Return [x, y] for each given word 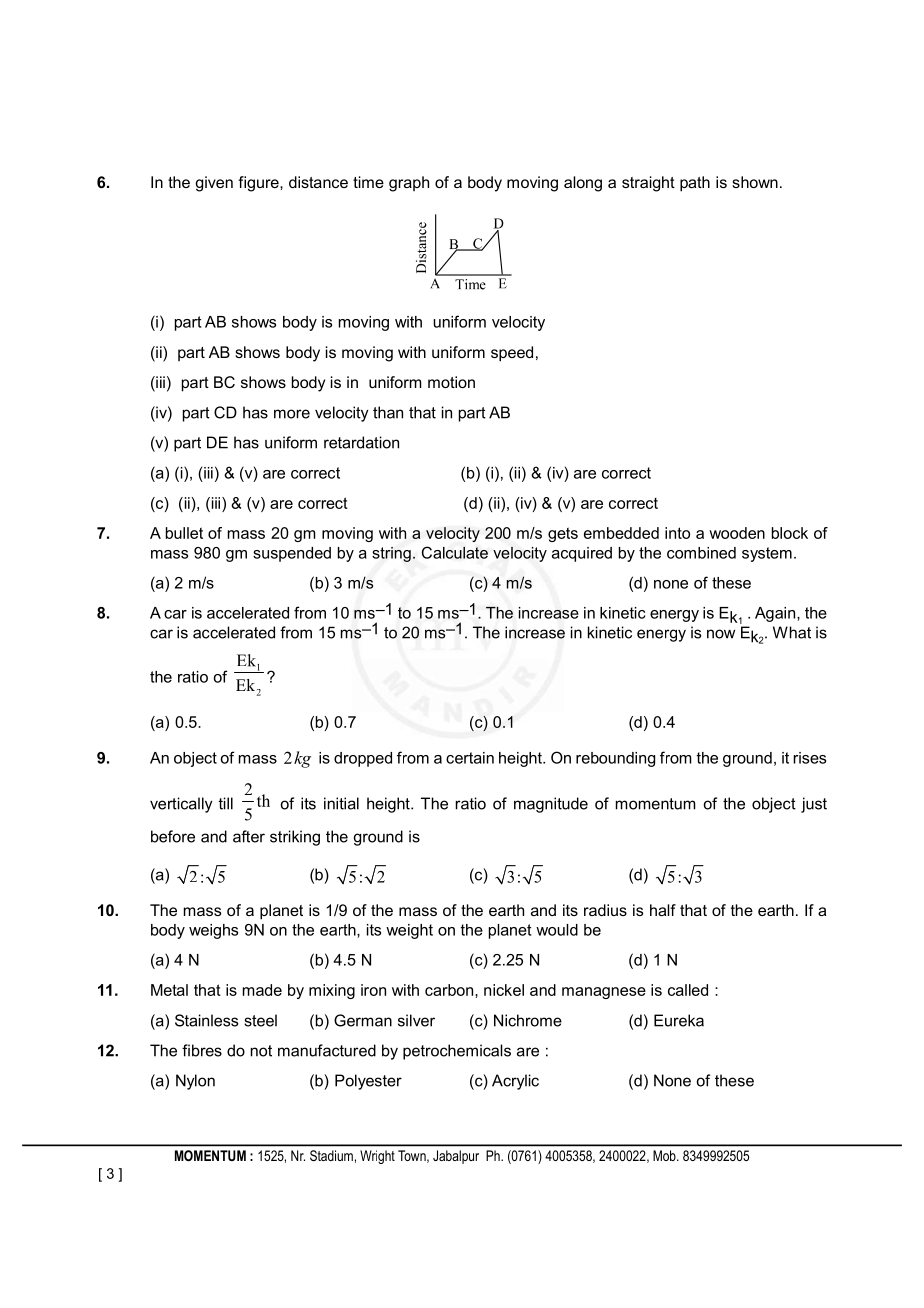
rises [809, 758]
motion [451, 382]
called [688, 990]
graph [409, 184]
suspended [292, 554]
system [767, 554]
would [557, 930]
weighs [213, 931]
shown [755, 182]
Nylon [195, 1082]
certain [470, 758]
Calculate [455, 552]
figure [259, 184]
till [225, 803]
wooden [737, 533]
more [292, 414]
